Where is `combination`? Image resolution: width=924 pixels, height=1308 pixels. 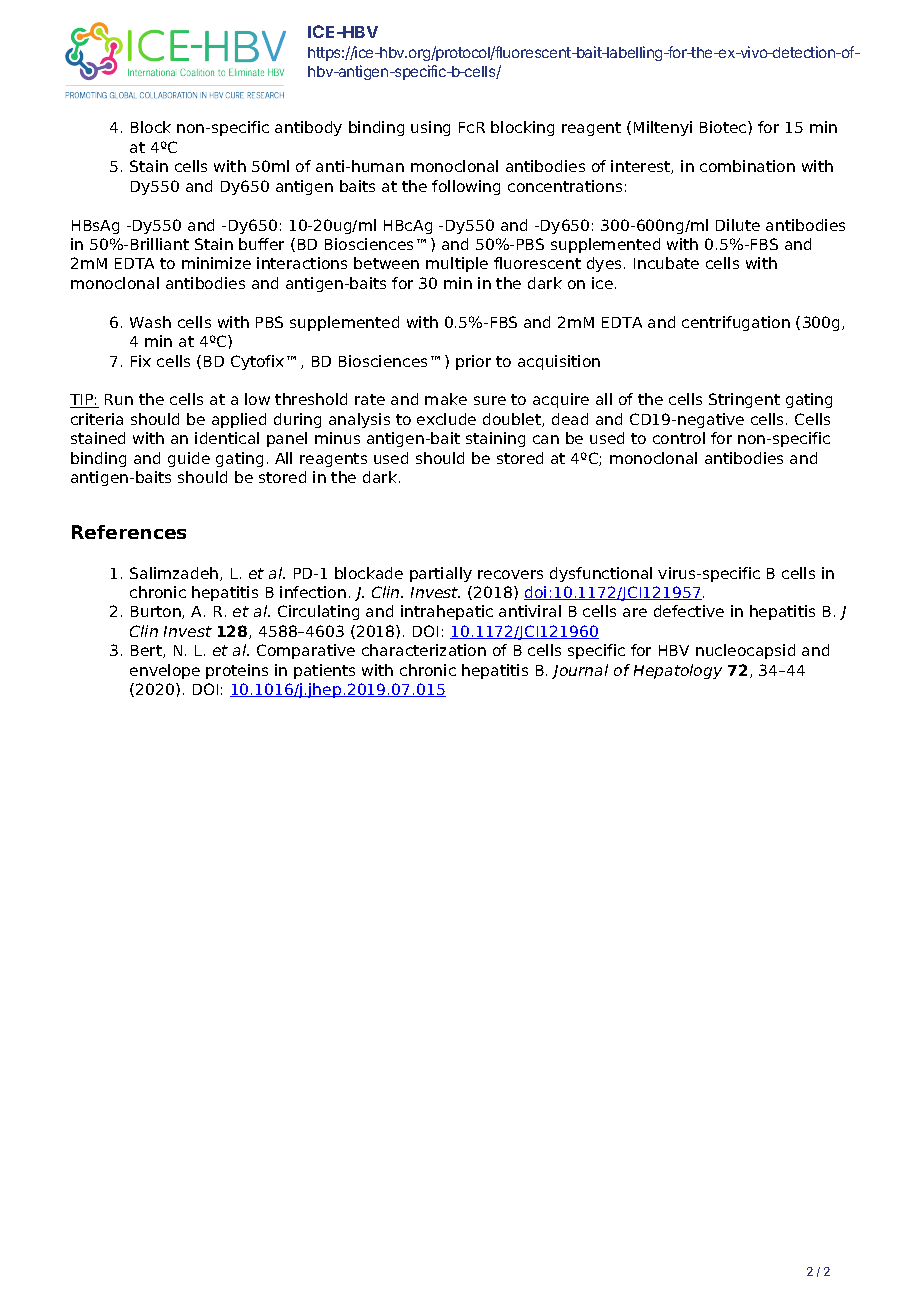 combination is located at coordinates (747, 166).
